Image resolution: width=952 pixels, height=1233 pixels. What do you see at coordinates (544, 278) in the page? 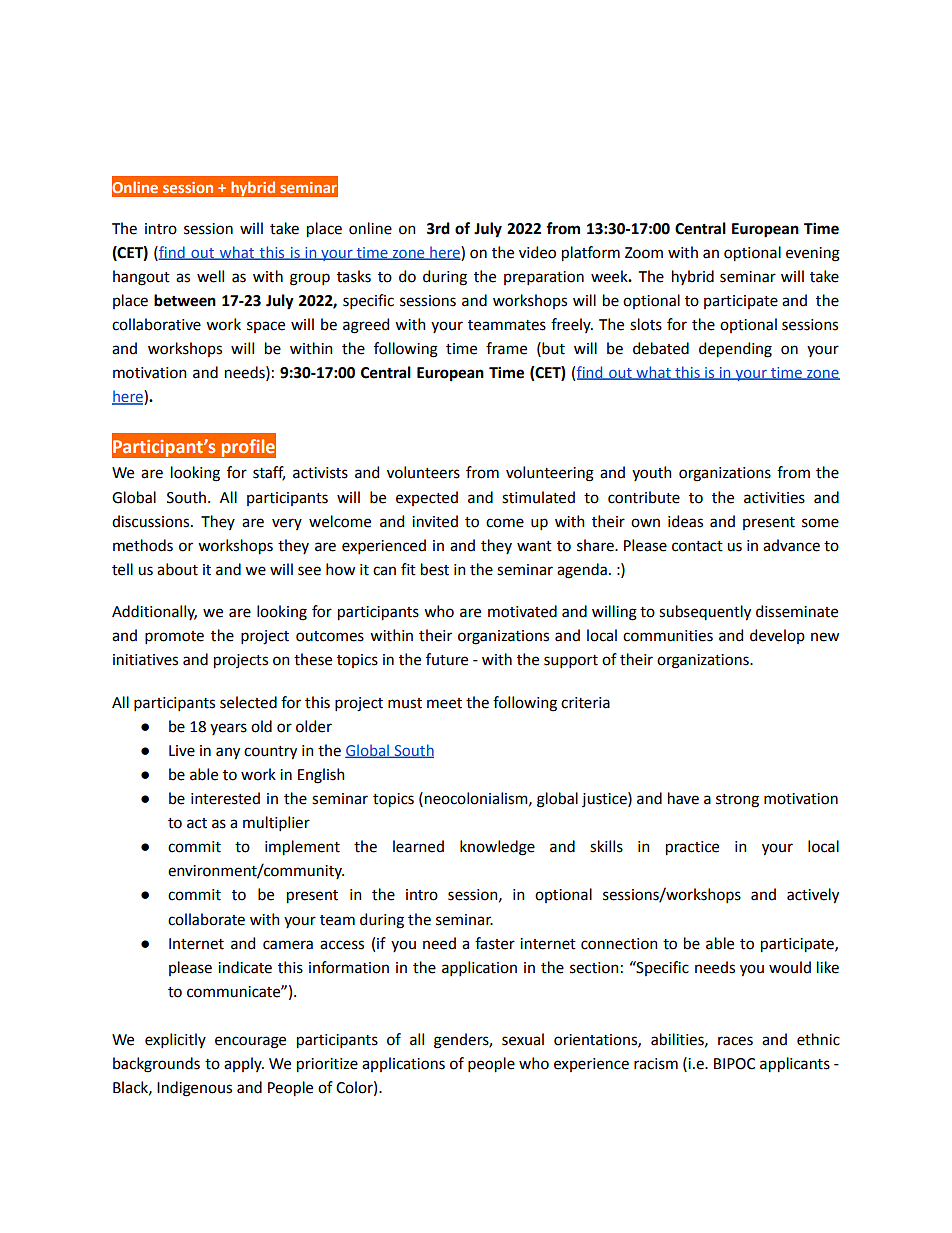
I see `preparation` at bounding box center [544, 278].
